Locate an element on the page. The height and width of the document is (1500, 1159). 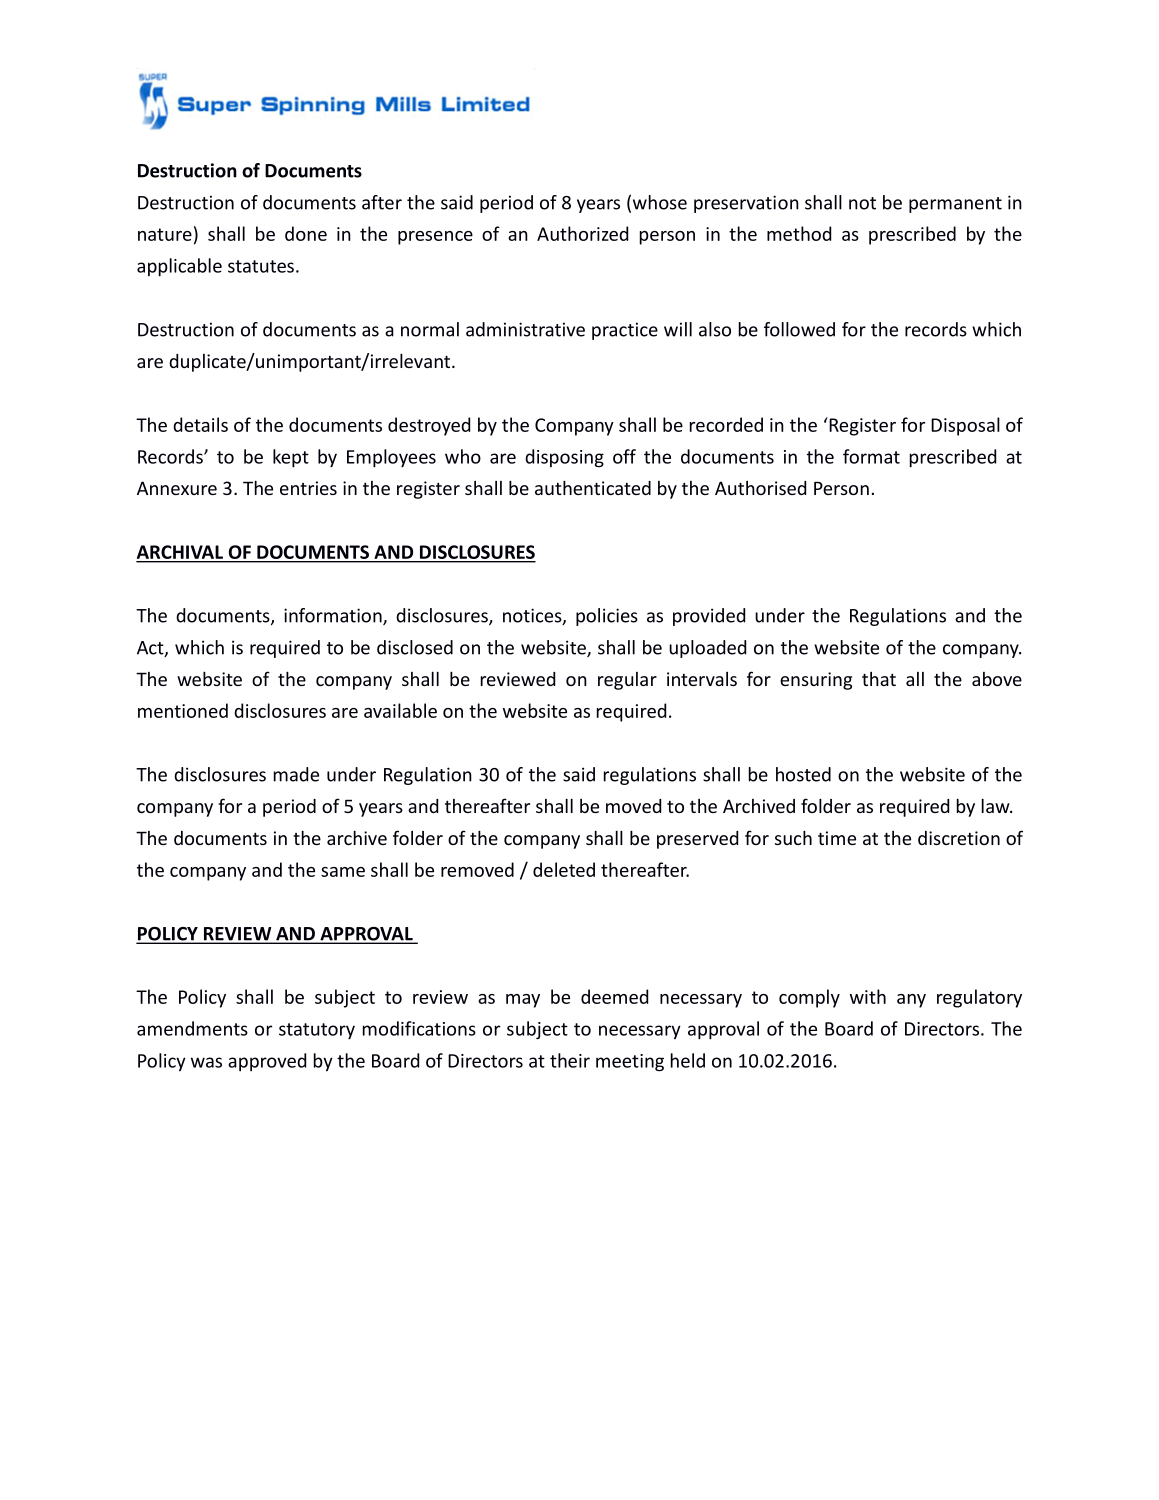
policies is located at coordinates (607, 617).
